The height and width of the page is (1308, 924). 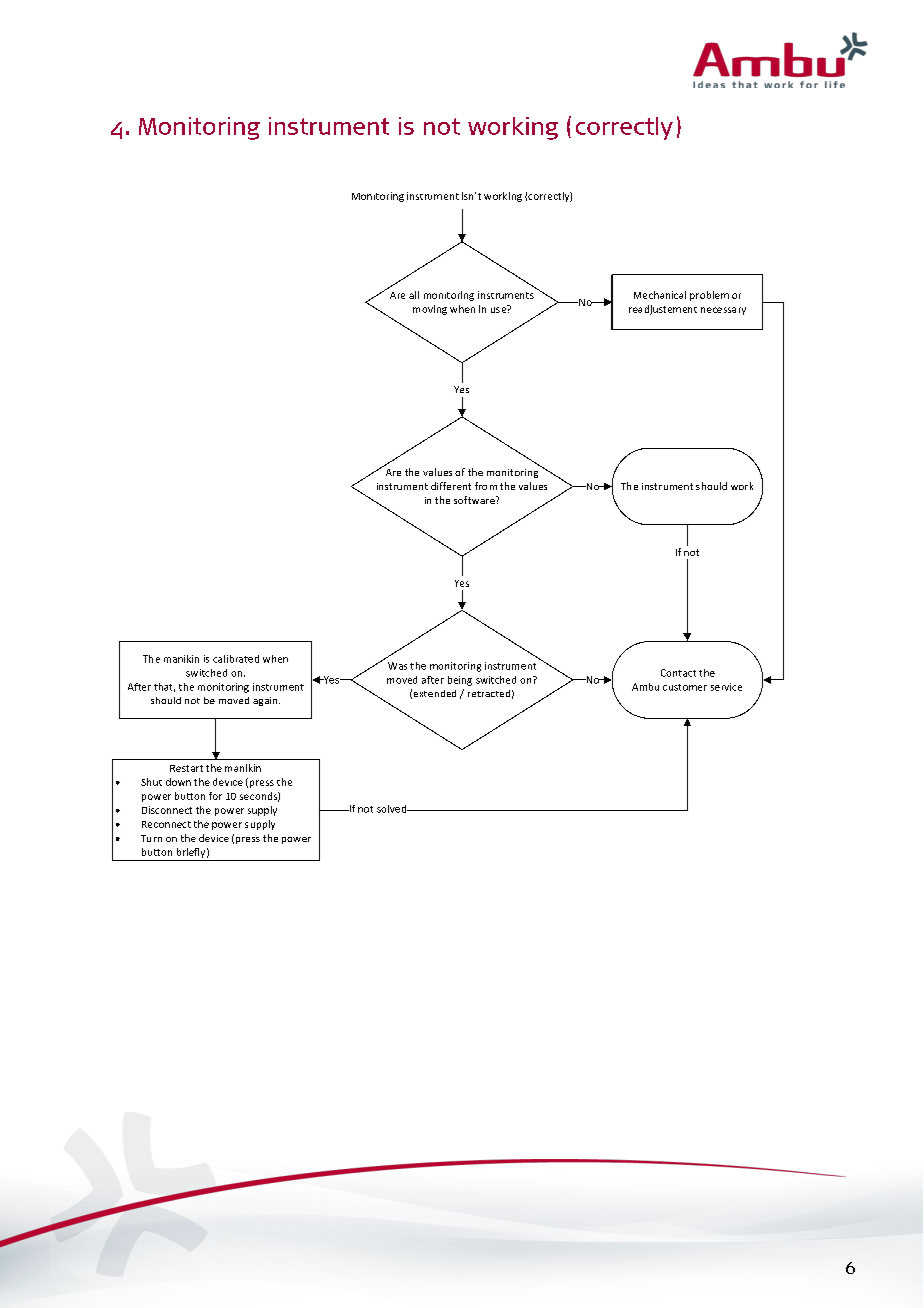 What do you see at coordinates (393, 809) in the page?
I see `solved` at bounding box center [393, 809].
